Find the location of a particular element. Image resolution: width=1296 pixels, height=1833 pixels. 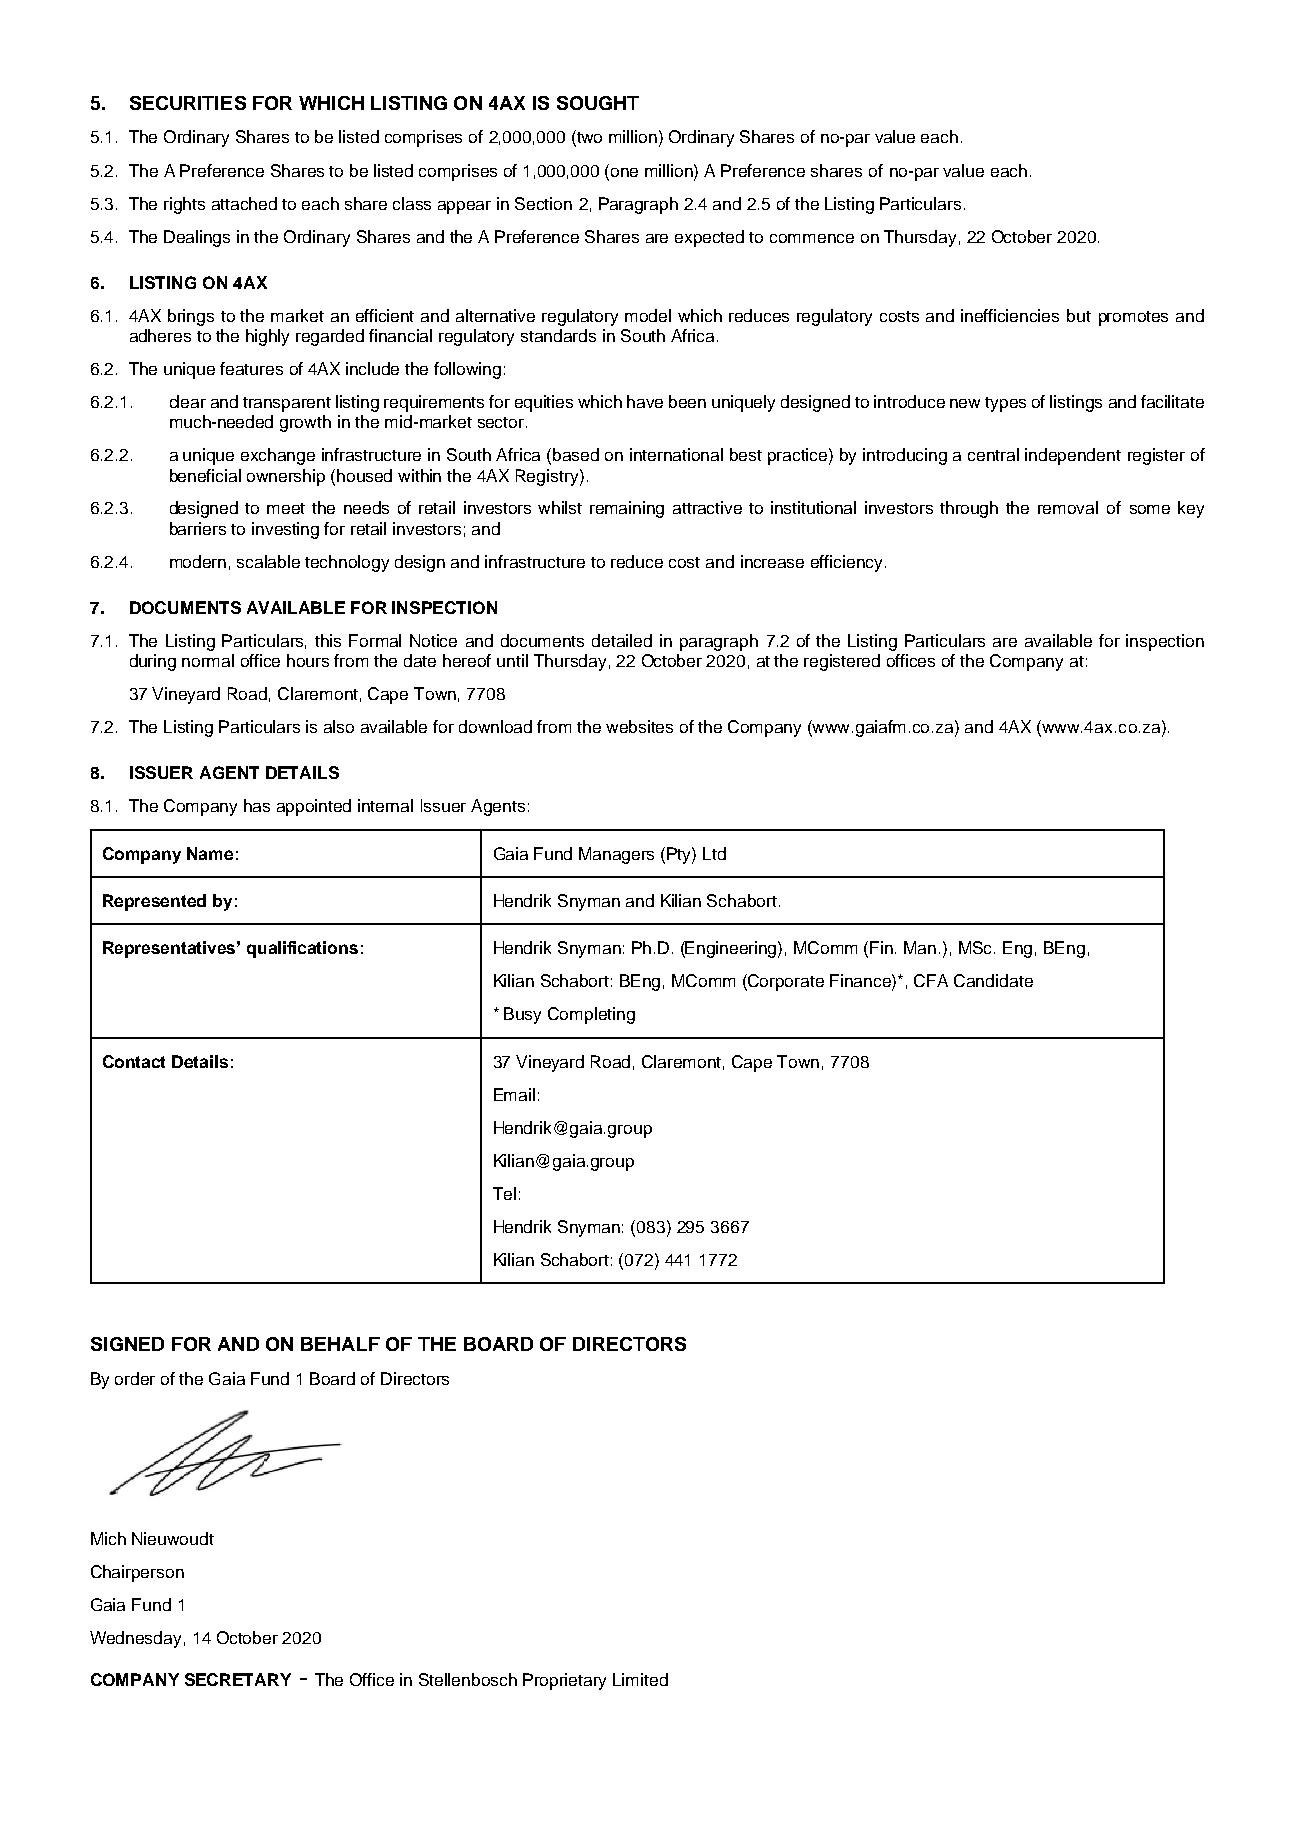

Email is located at coordinates (514, 1094).
